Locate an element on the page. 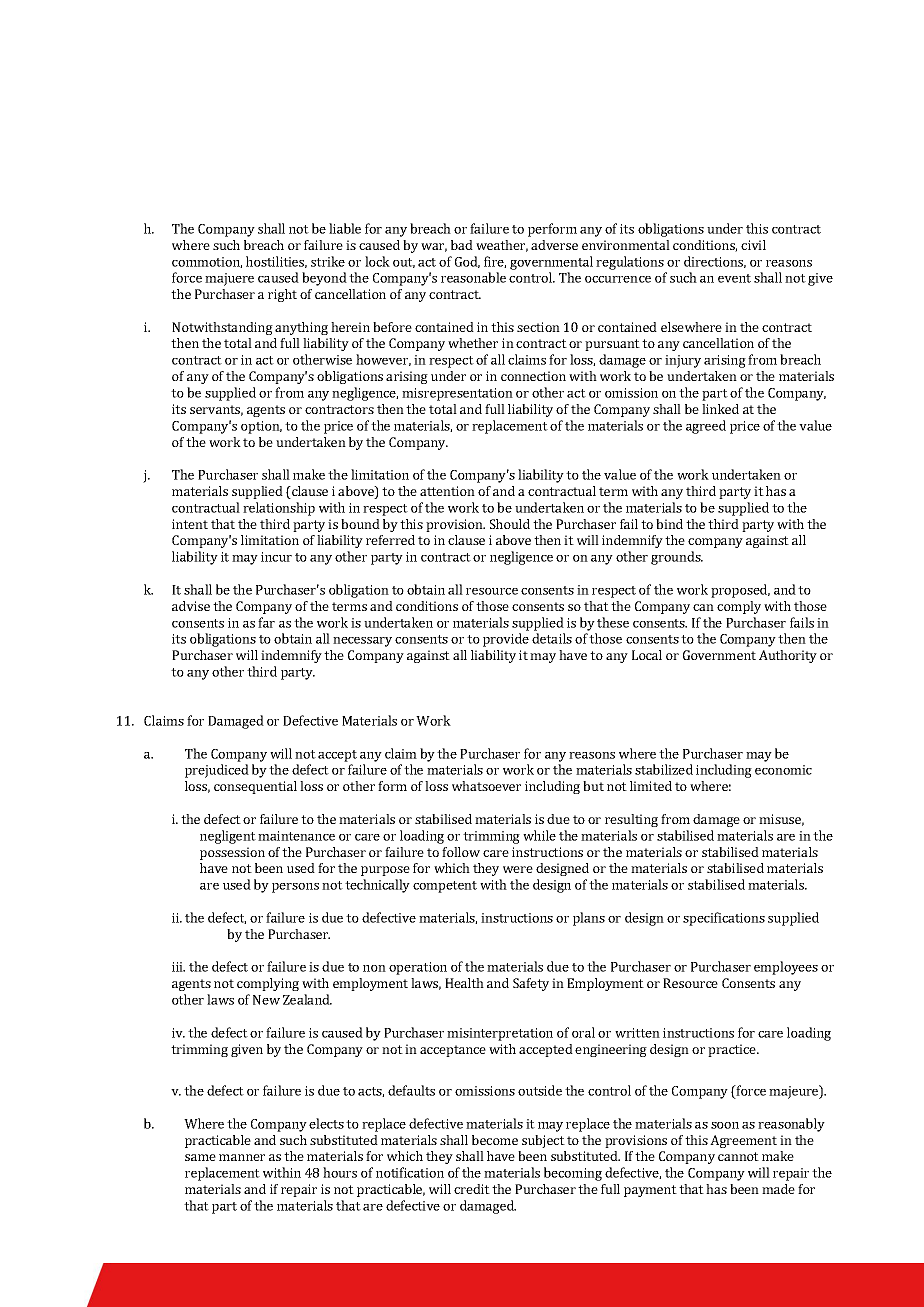 This document has height=1307, width=924. bad is located at coordinates (462, 245).
